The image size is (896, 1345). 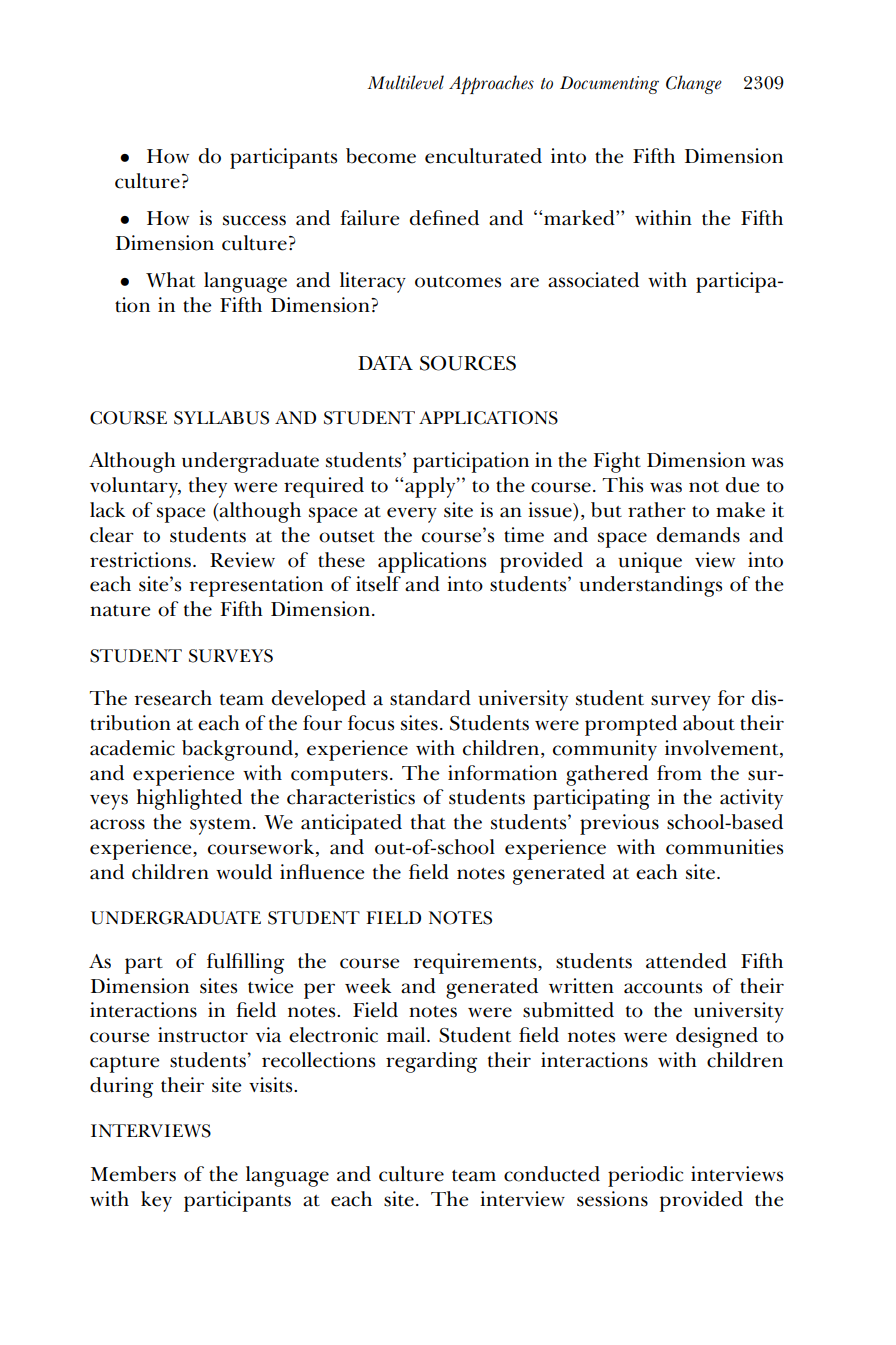 I want to click on Change, so click(x=694, y=84).
